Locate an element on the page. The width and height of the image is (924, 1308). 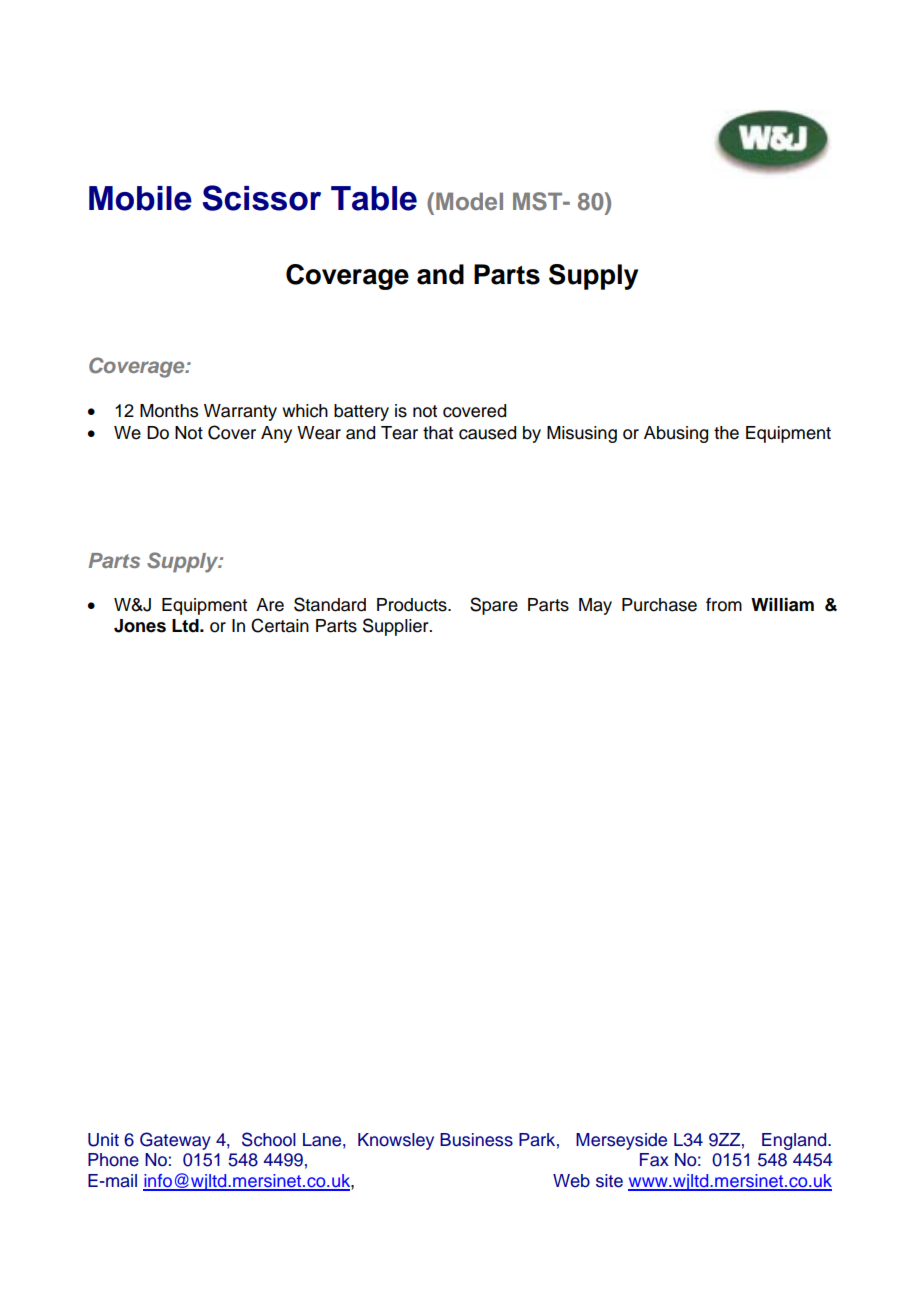
Gateway is located at coordinates (175, 1141).
